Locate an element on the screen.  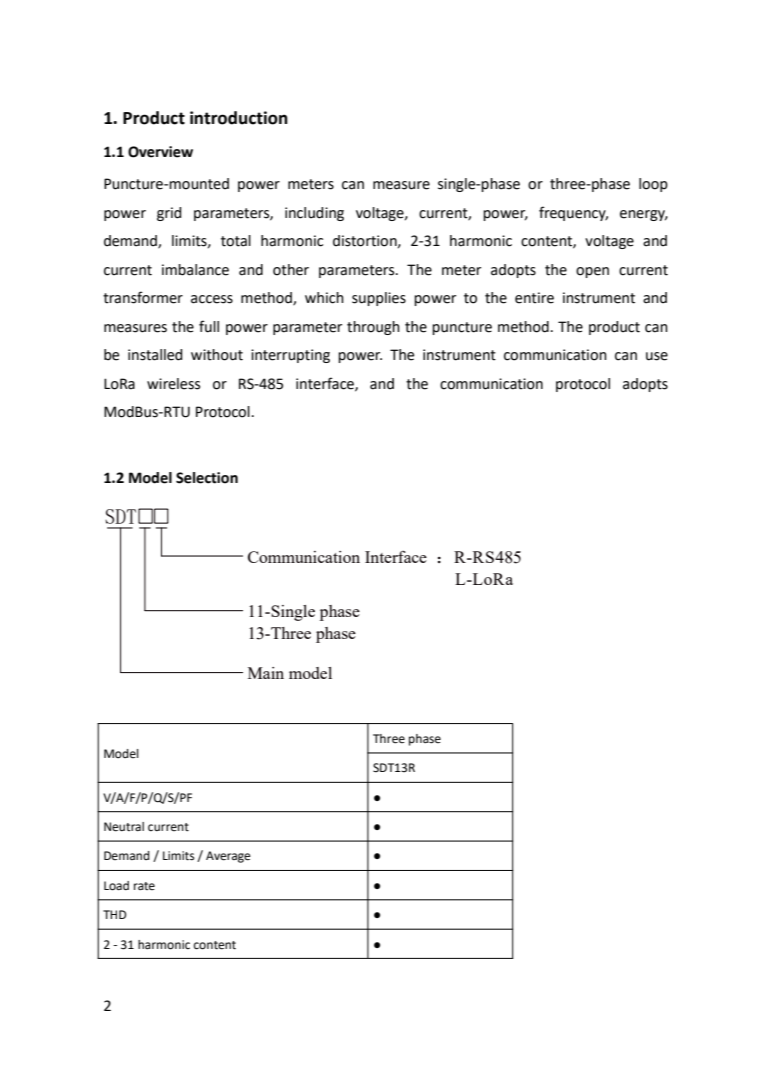
rate is located at coordinates (144, 886).
